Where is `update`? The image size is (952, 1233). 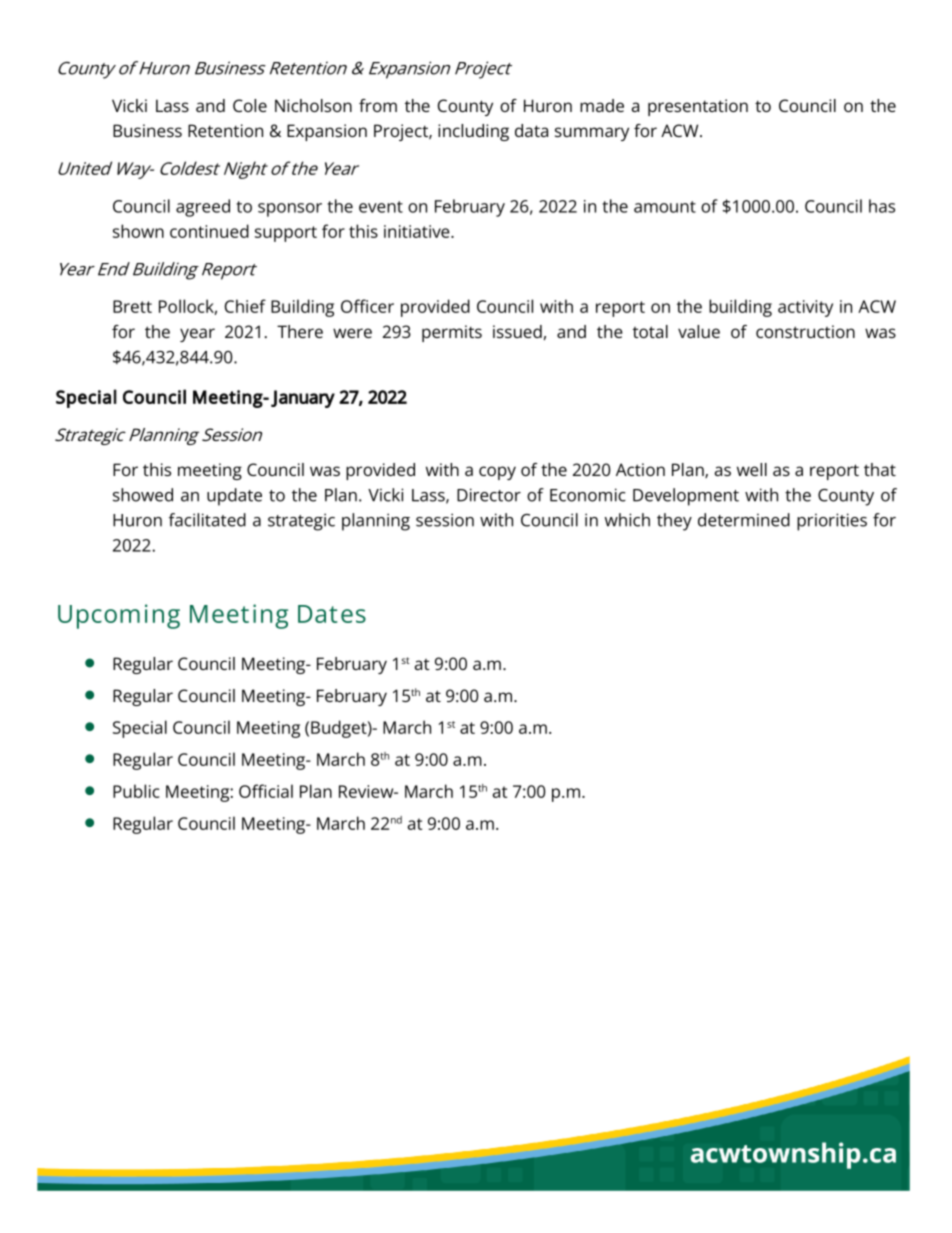 update is located at coordinates (234, 497).
